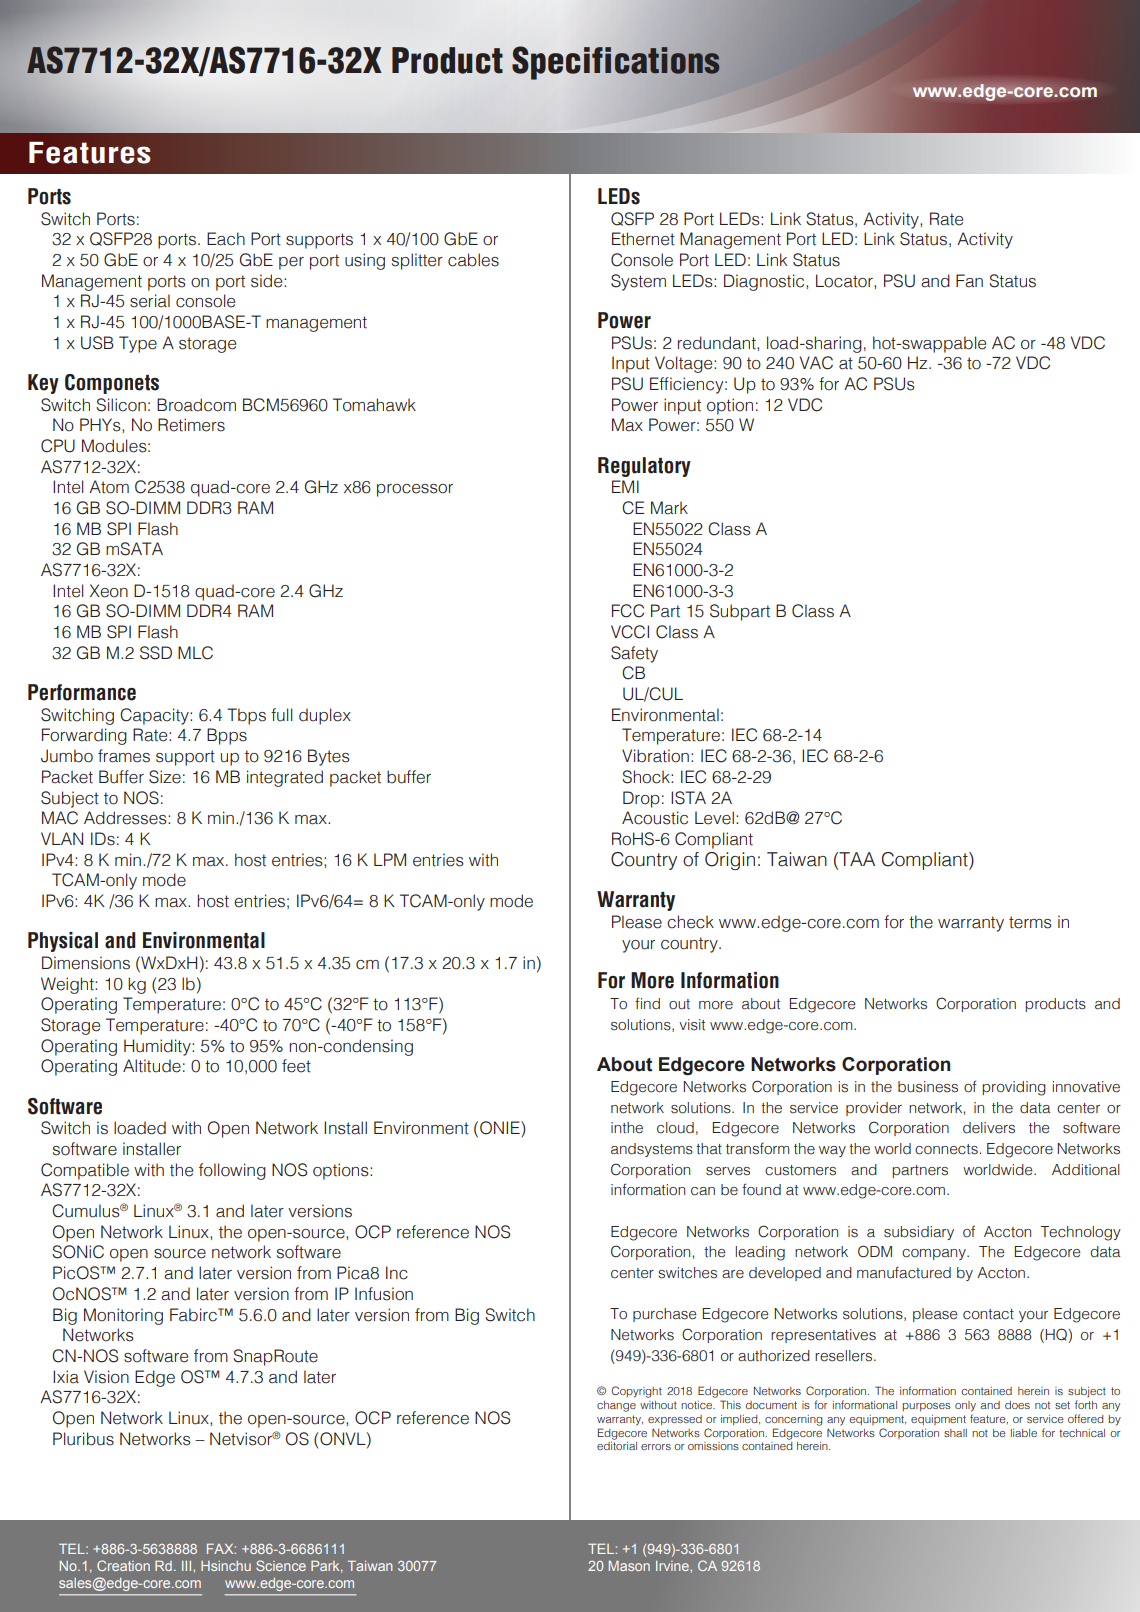 This screenshot has height=1612, width=1140. What do you see at coordinates (629, 1566) in the screenshot?
I see `Mason` at bounding box center [629, 1566].
